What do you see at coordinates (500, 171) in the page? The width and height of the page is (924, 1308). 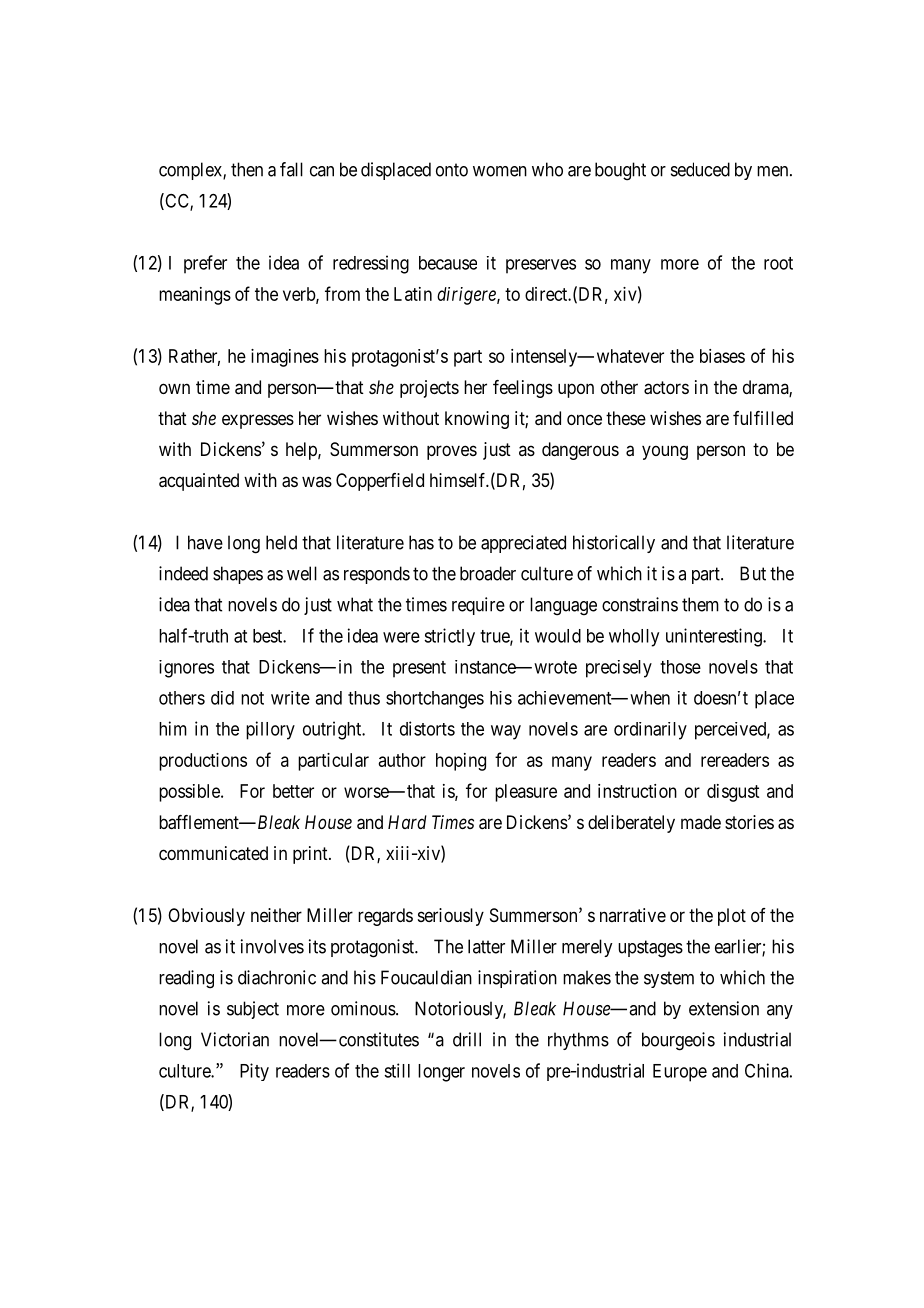 I see `women` at bounding box center [500, 171].
